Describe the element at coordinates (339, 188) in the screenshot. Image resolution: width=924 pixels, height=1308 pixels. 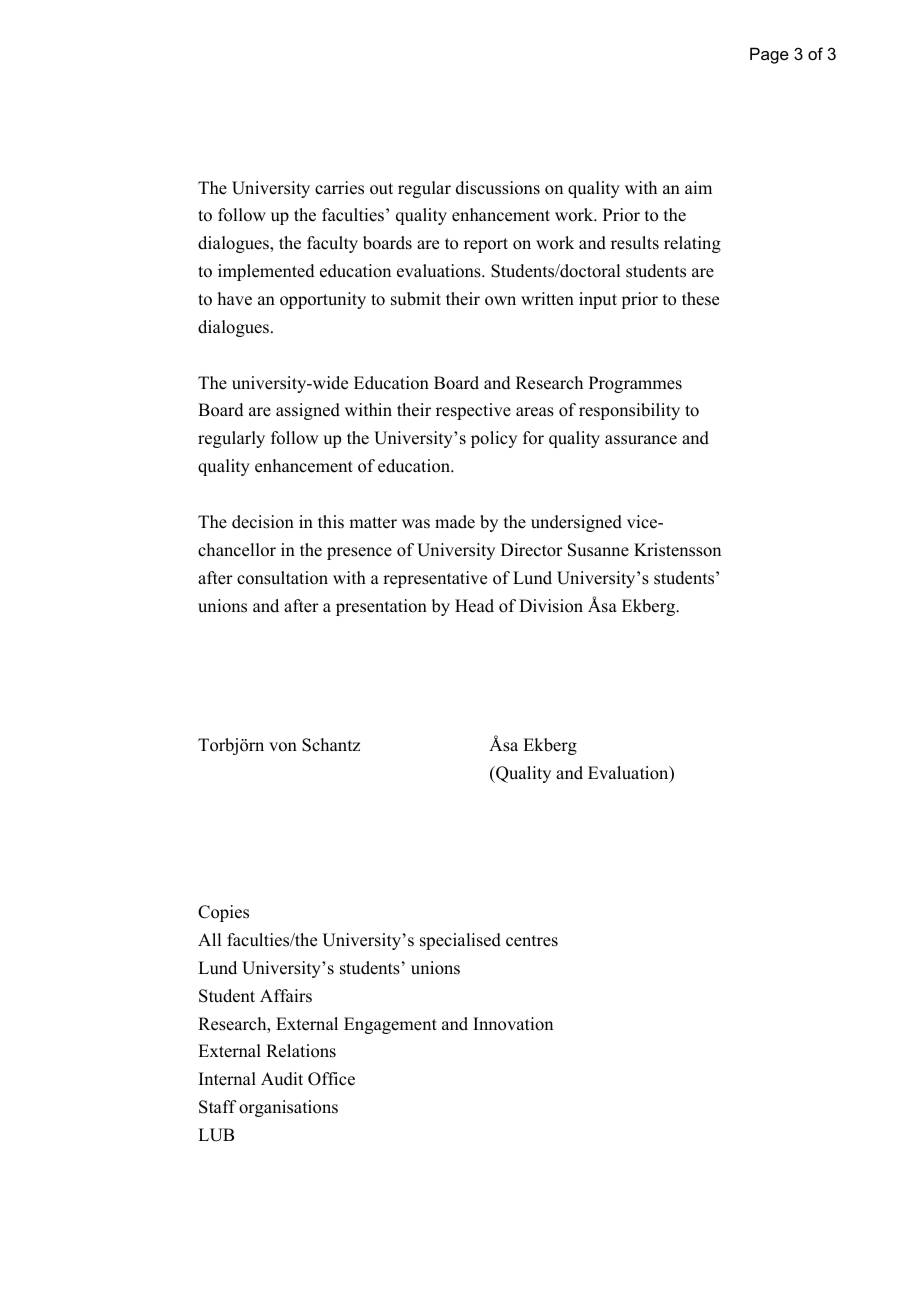
I see `carries` at that location.
